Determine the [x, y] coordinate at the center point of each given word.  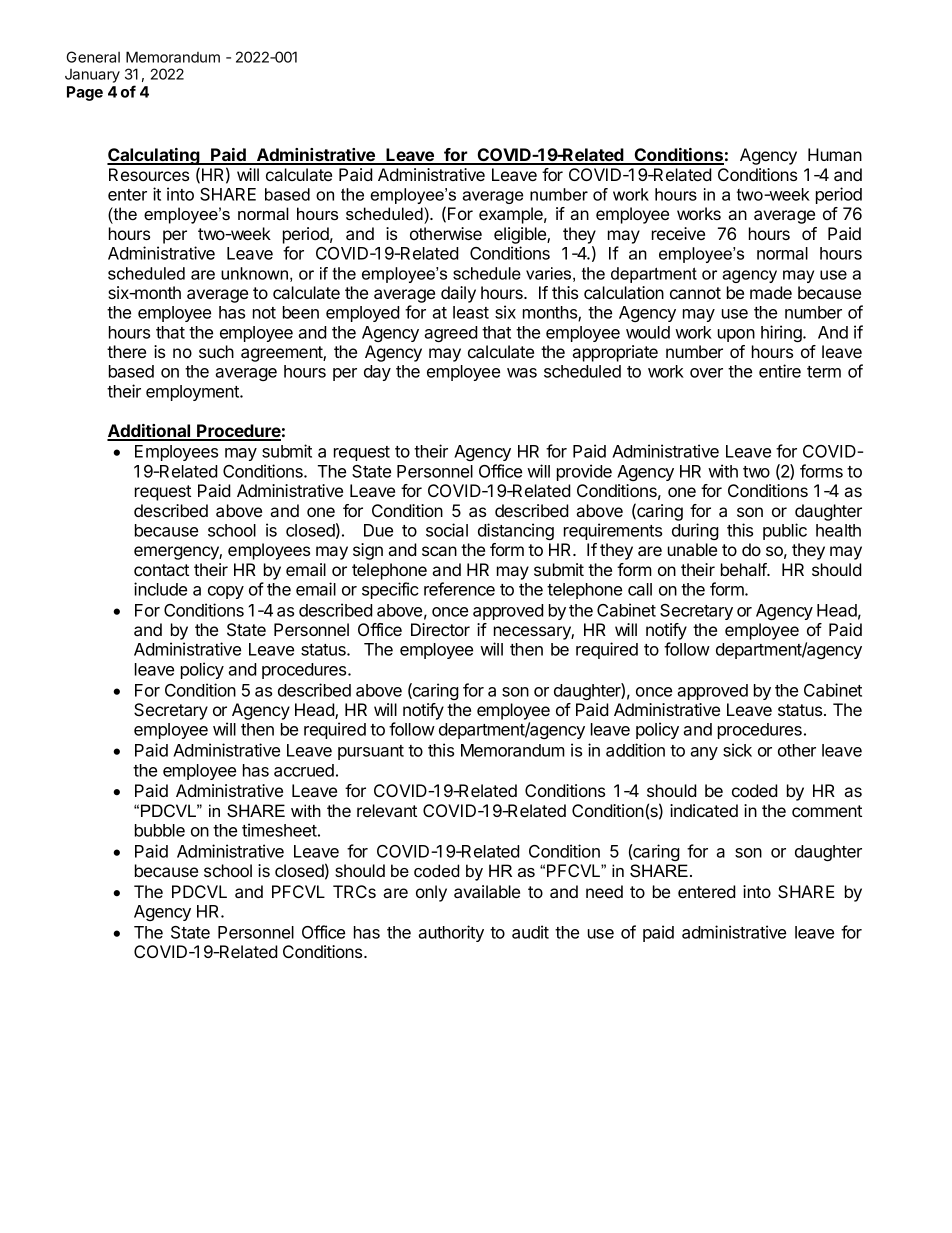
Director [440, 629]
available [487, 891]
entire [780, 371]
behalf [744, 569]
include [160, 589]
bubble [160, 830]
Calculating [154, 156]
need [604, 891]
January [92, 76]
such [216, 351]
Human [835, 154]
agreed [451, 334]
